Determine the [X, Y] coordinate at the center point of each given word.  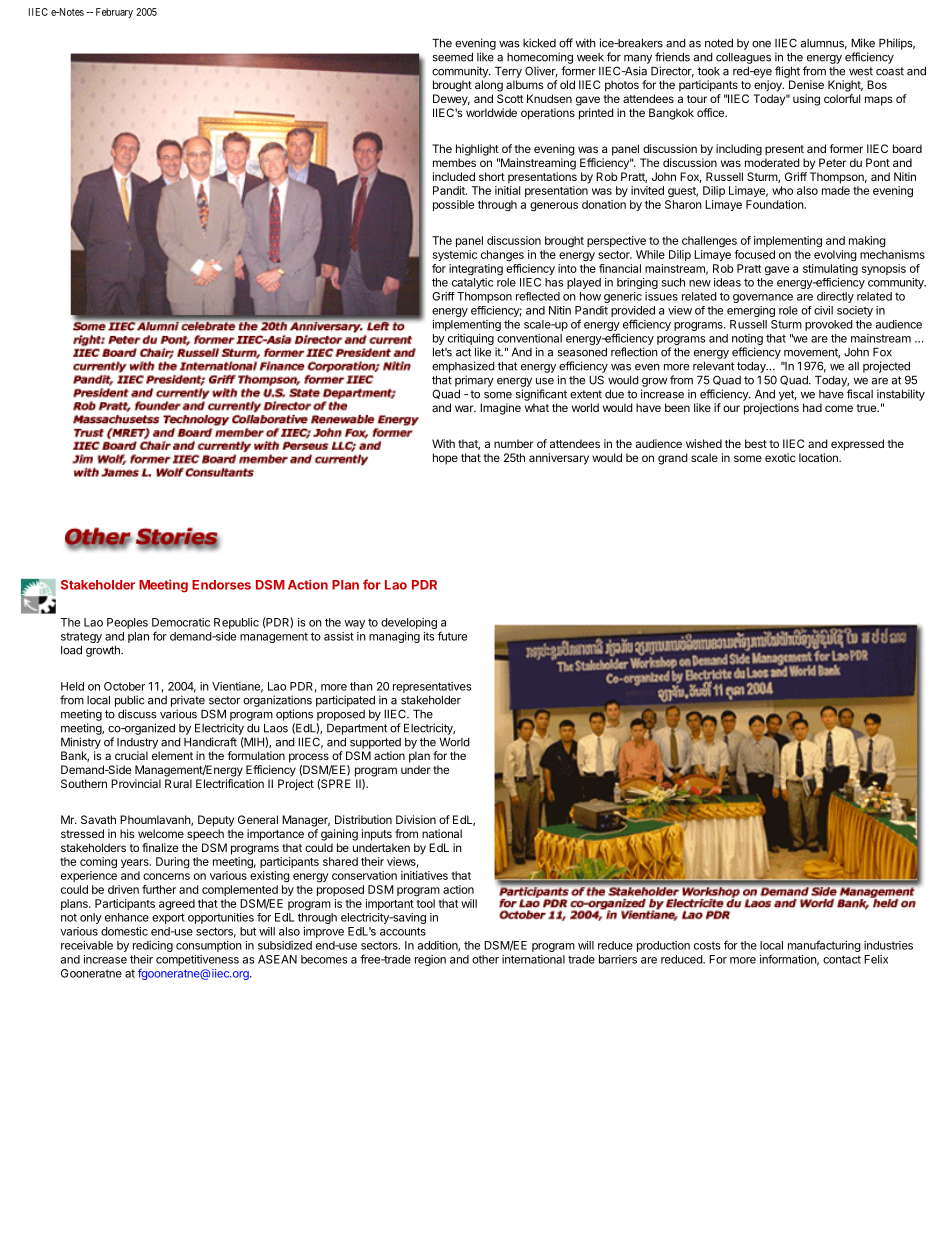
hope [445, 459]
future [452, 636]
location [819, 457]
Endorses [221, 585]
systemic [455, 255]
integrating [476, 270]
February [114, 13]
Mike [863, 43]
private [188, 701]
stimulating [830, 270]
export [168, 918]
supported [375, 743]
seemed [453, 57]
